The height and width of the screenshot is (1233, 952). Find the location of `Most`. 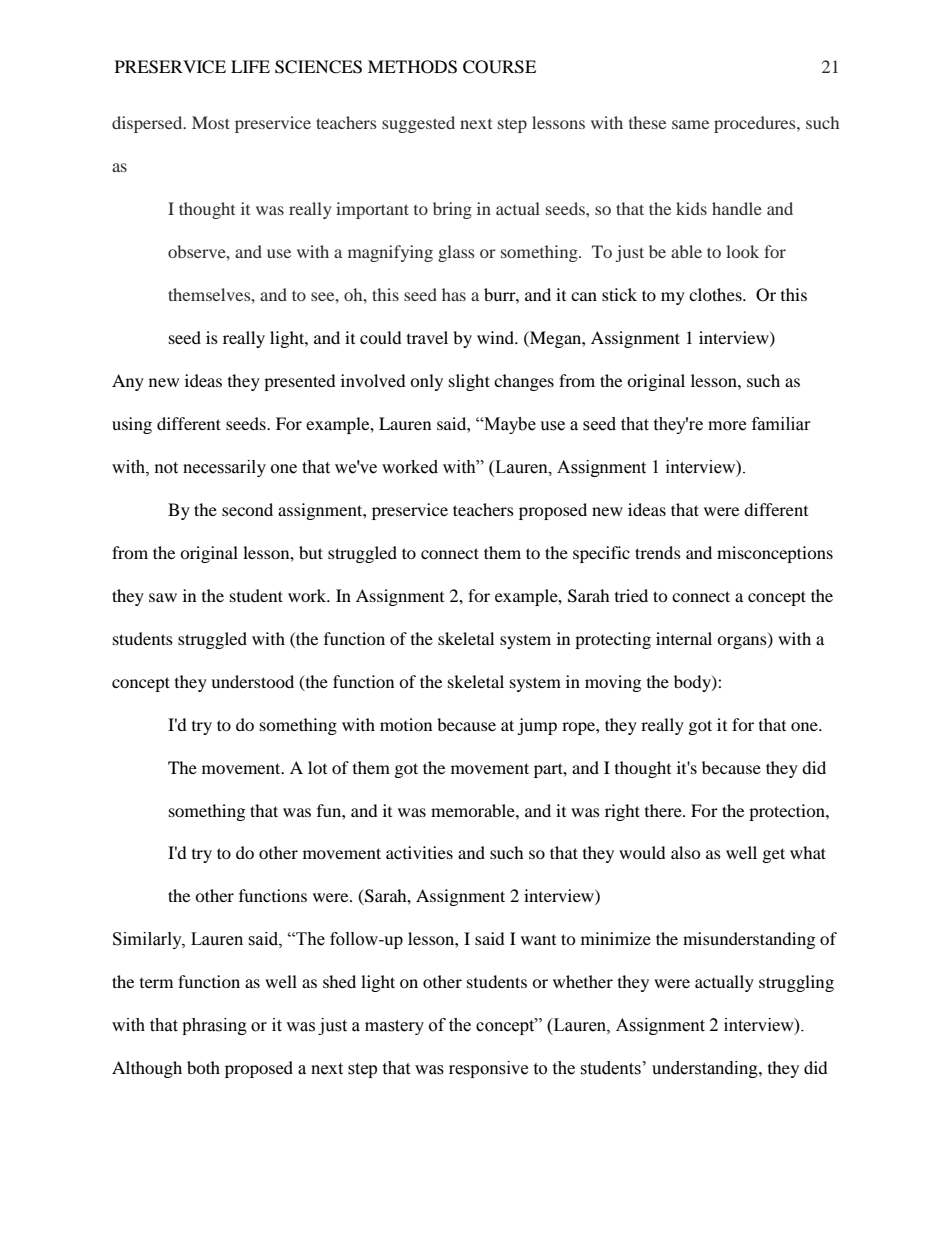

Most is located at coordinates (211, 122).
